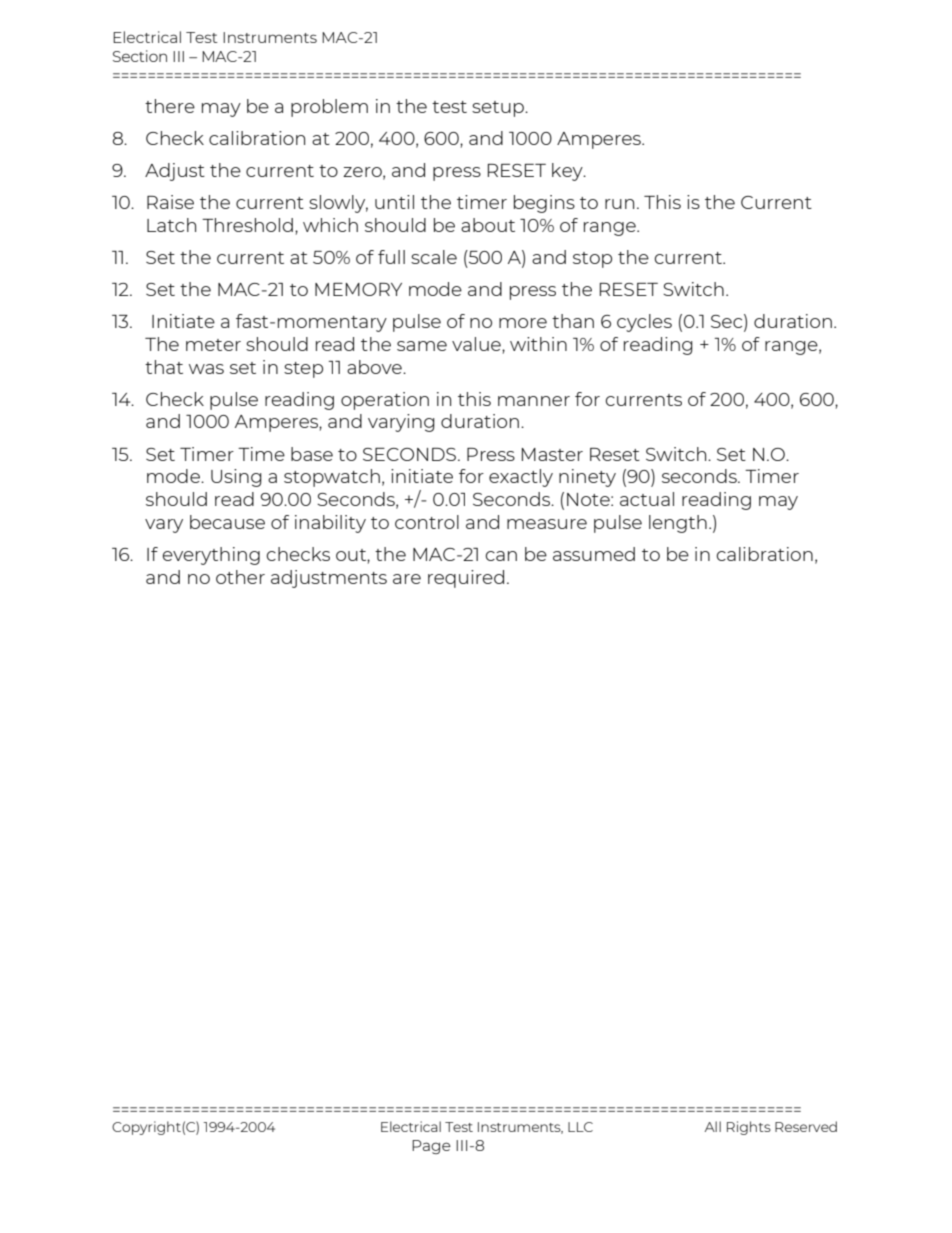 The width and height of the page is (952, 1233). What do you see at coordinates (644, 323) in the page?
I see `cycles` at bounding box center [644, 323].
